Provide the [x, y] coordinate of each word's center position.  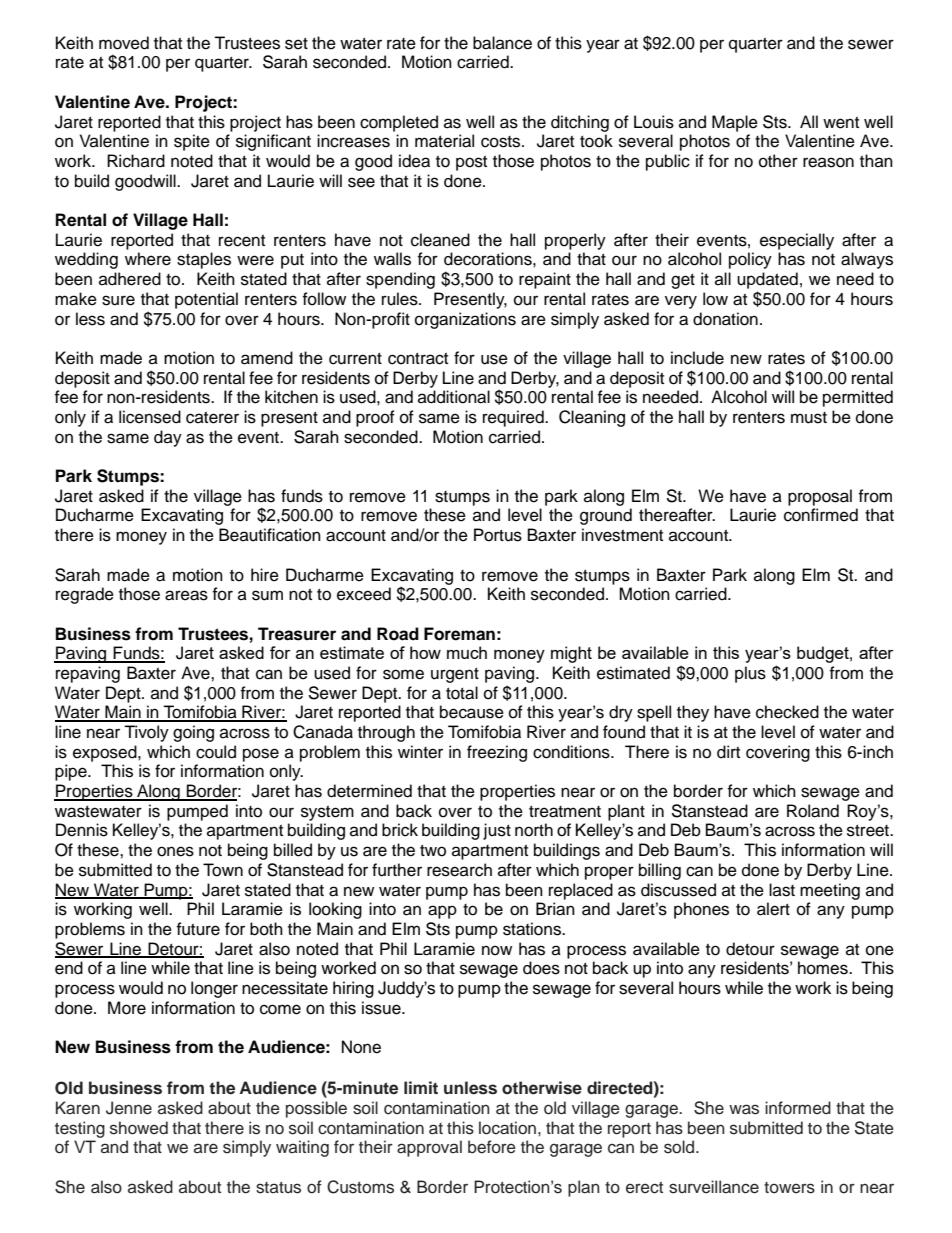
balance [502, 43]
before [492, 1147]
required [514, 418]
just [497, 831]
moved [124, 43]
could [216, 752]
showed [139, 1128]
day [168, 438]
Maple [735, 123]
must [809, 418]
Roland [813, 811]
